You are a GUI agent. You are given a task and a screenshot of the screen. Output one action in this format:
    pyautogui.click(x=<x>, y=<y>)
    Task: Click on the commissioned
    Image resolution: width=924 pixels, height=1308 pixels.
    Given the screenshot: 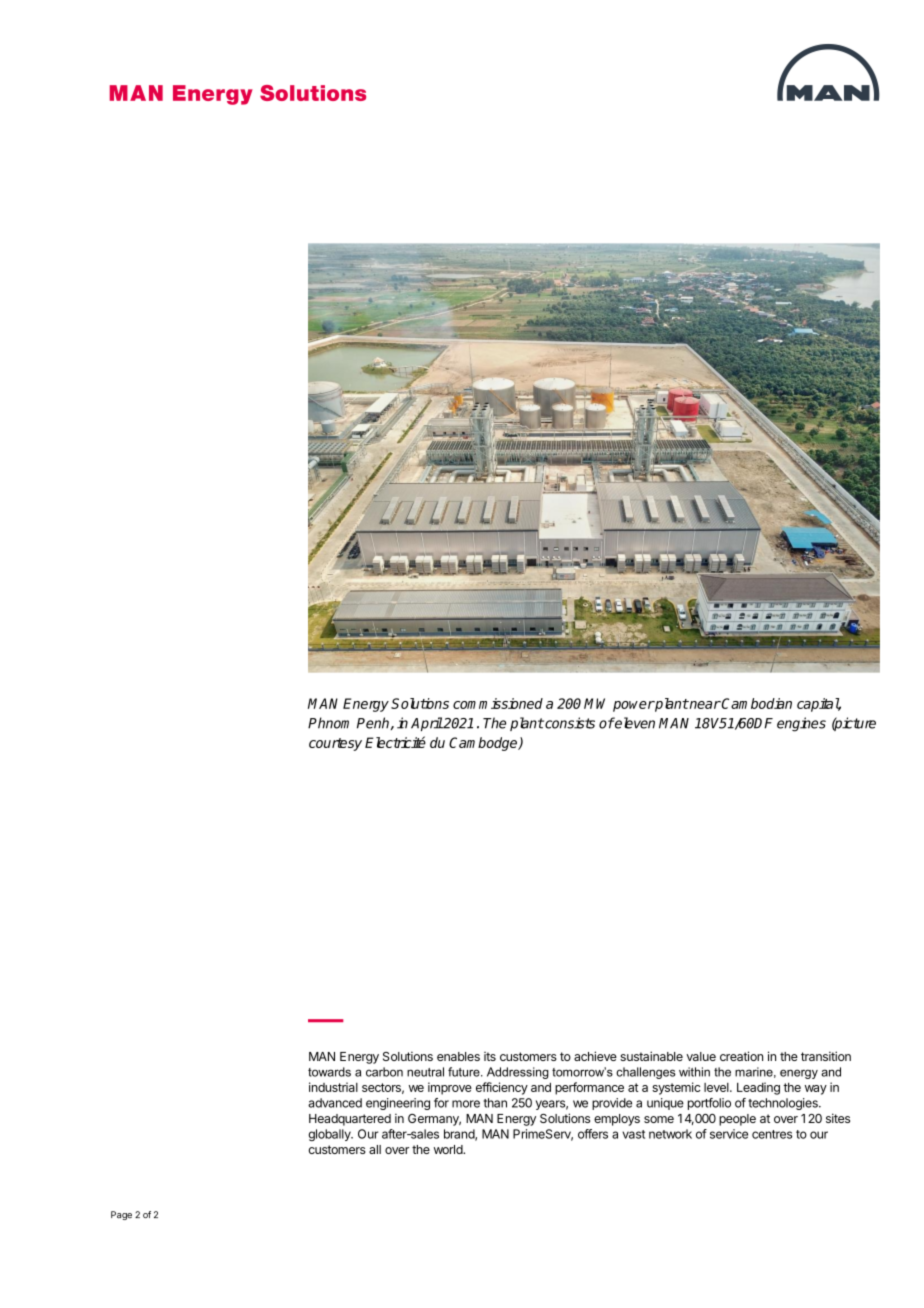 What is the action you would take?
    pyautogui.click(x=498, y=703)
